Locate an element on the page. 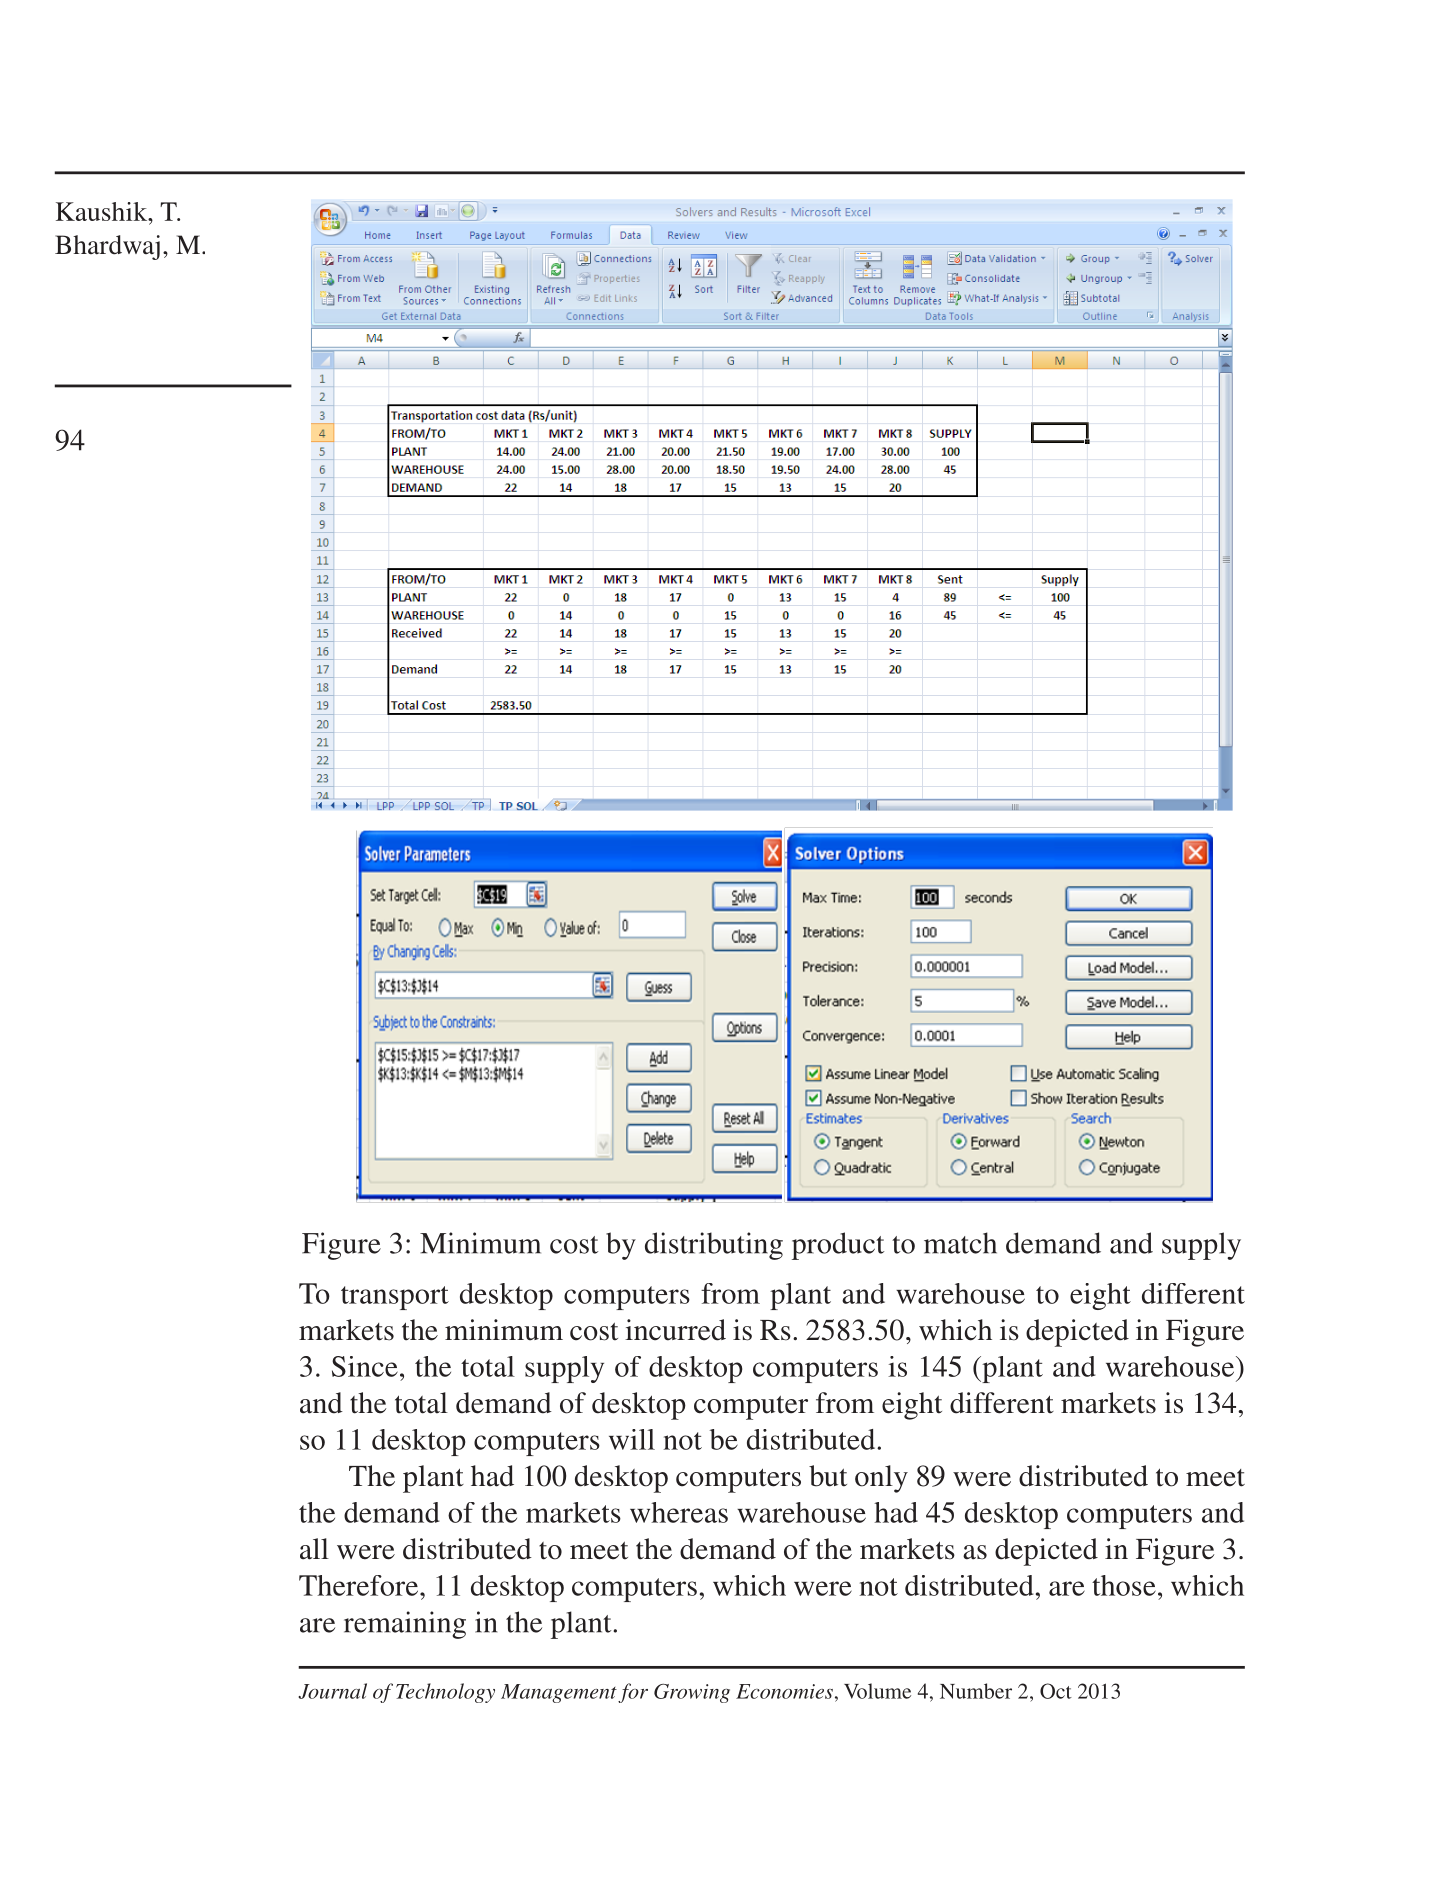 The height and width of the page is (1892, 1444). Management is located at coordinates (559, 1693).
